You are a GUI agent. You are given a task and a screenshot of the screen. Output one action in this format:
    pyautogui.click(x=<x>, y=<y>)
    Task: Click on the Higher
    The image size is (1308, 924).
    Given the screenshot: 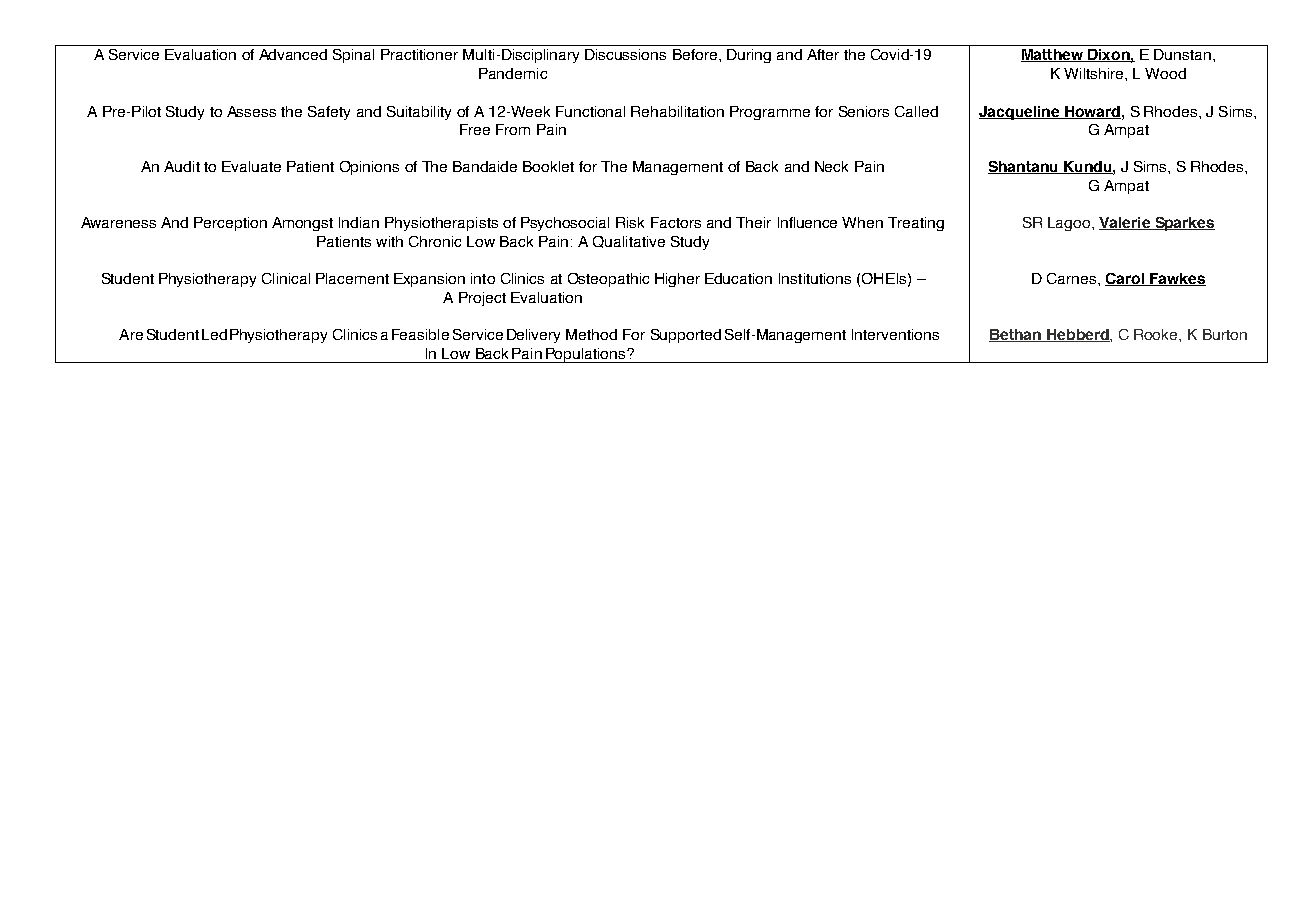 What is the action you would take?
    pyautogui.click(x=677, y=280)
